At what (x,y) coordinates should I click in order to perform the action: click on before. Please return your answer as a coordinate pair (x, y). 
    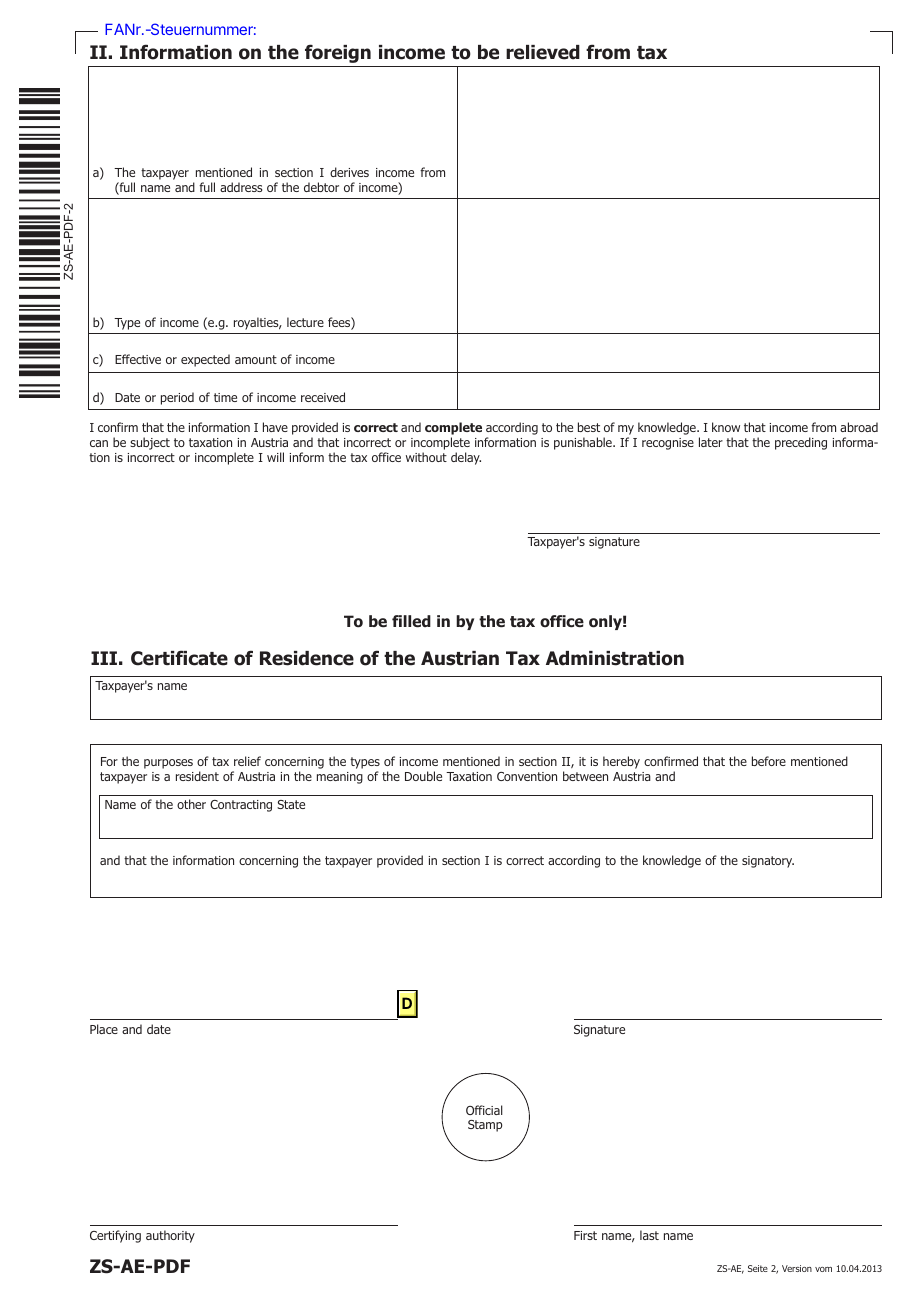
    Looking at the image, I should click on (769, 761).
